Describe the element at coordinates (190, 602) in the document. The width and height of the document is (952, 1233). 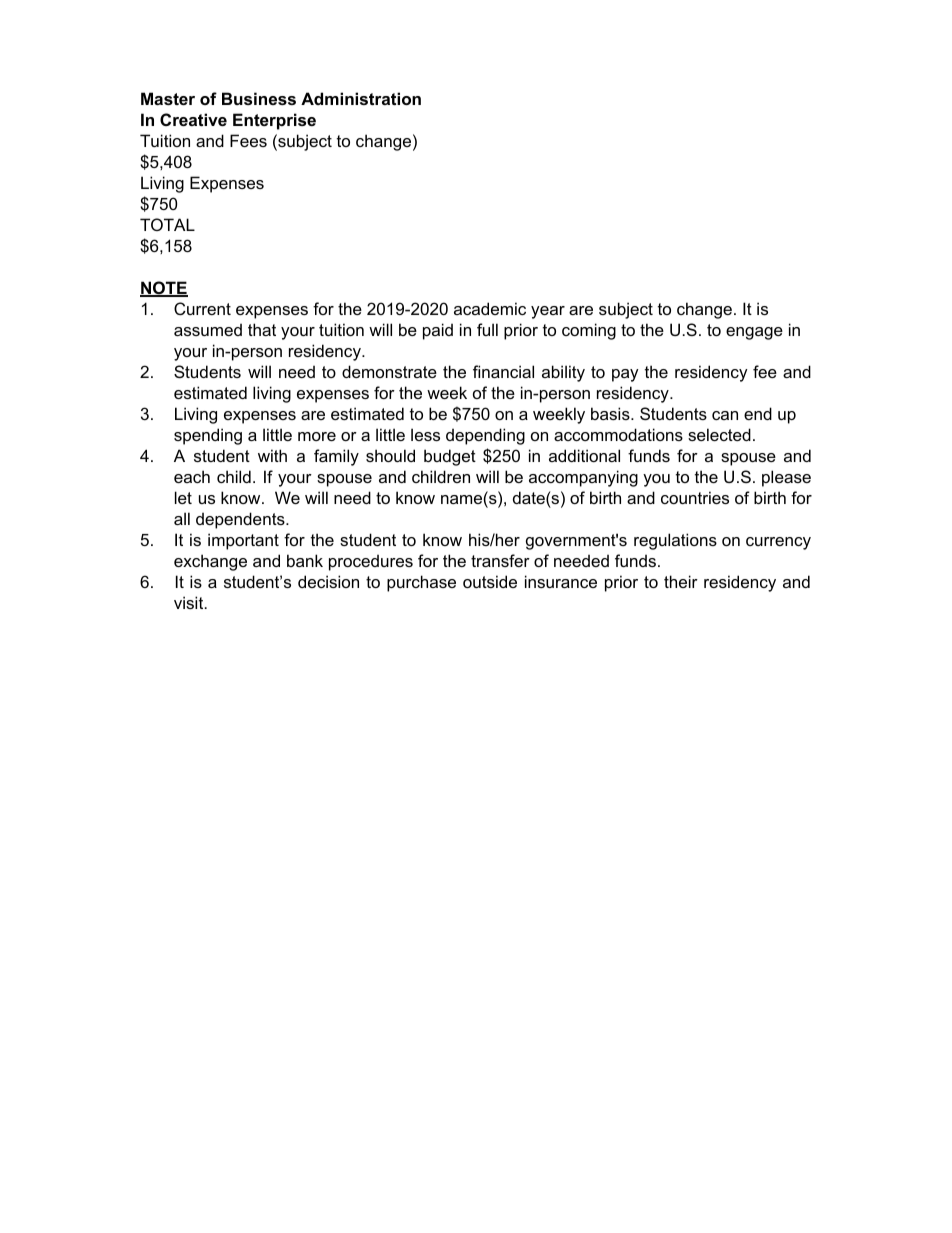
I see `visit` at that location.
